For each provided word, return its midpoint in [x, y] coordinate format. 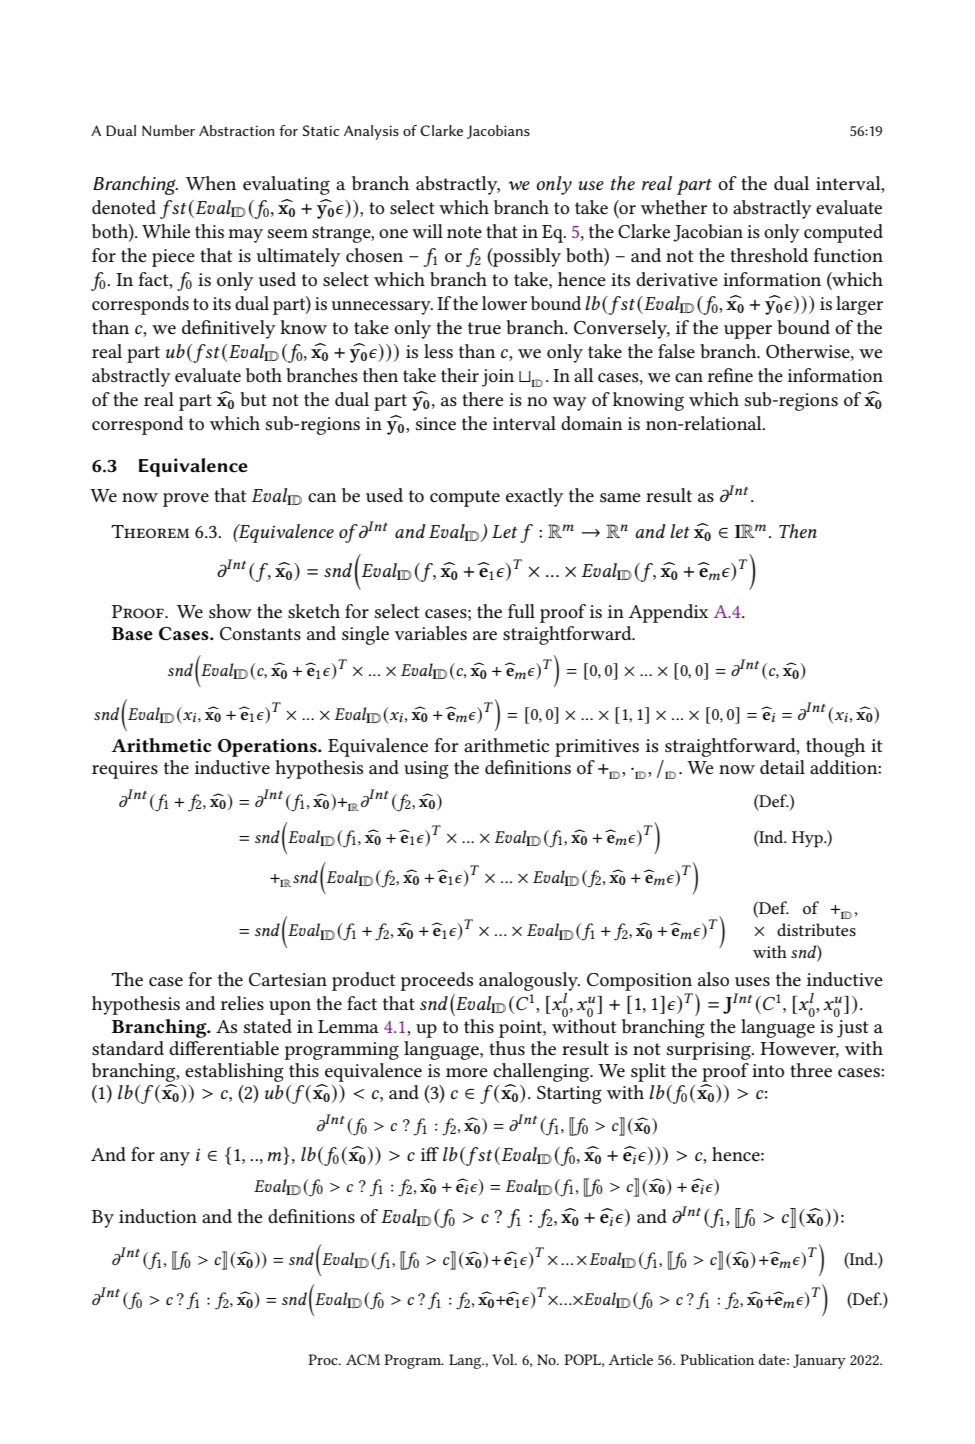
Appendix [668, 613]
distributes [816, 929]
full [521, 611]
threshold [769, 255]
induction [158, 1216]
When [211, 183]
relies [242, 1003]
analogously [529, 981]
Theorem [150, 531]
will [427, 231]
